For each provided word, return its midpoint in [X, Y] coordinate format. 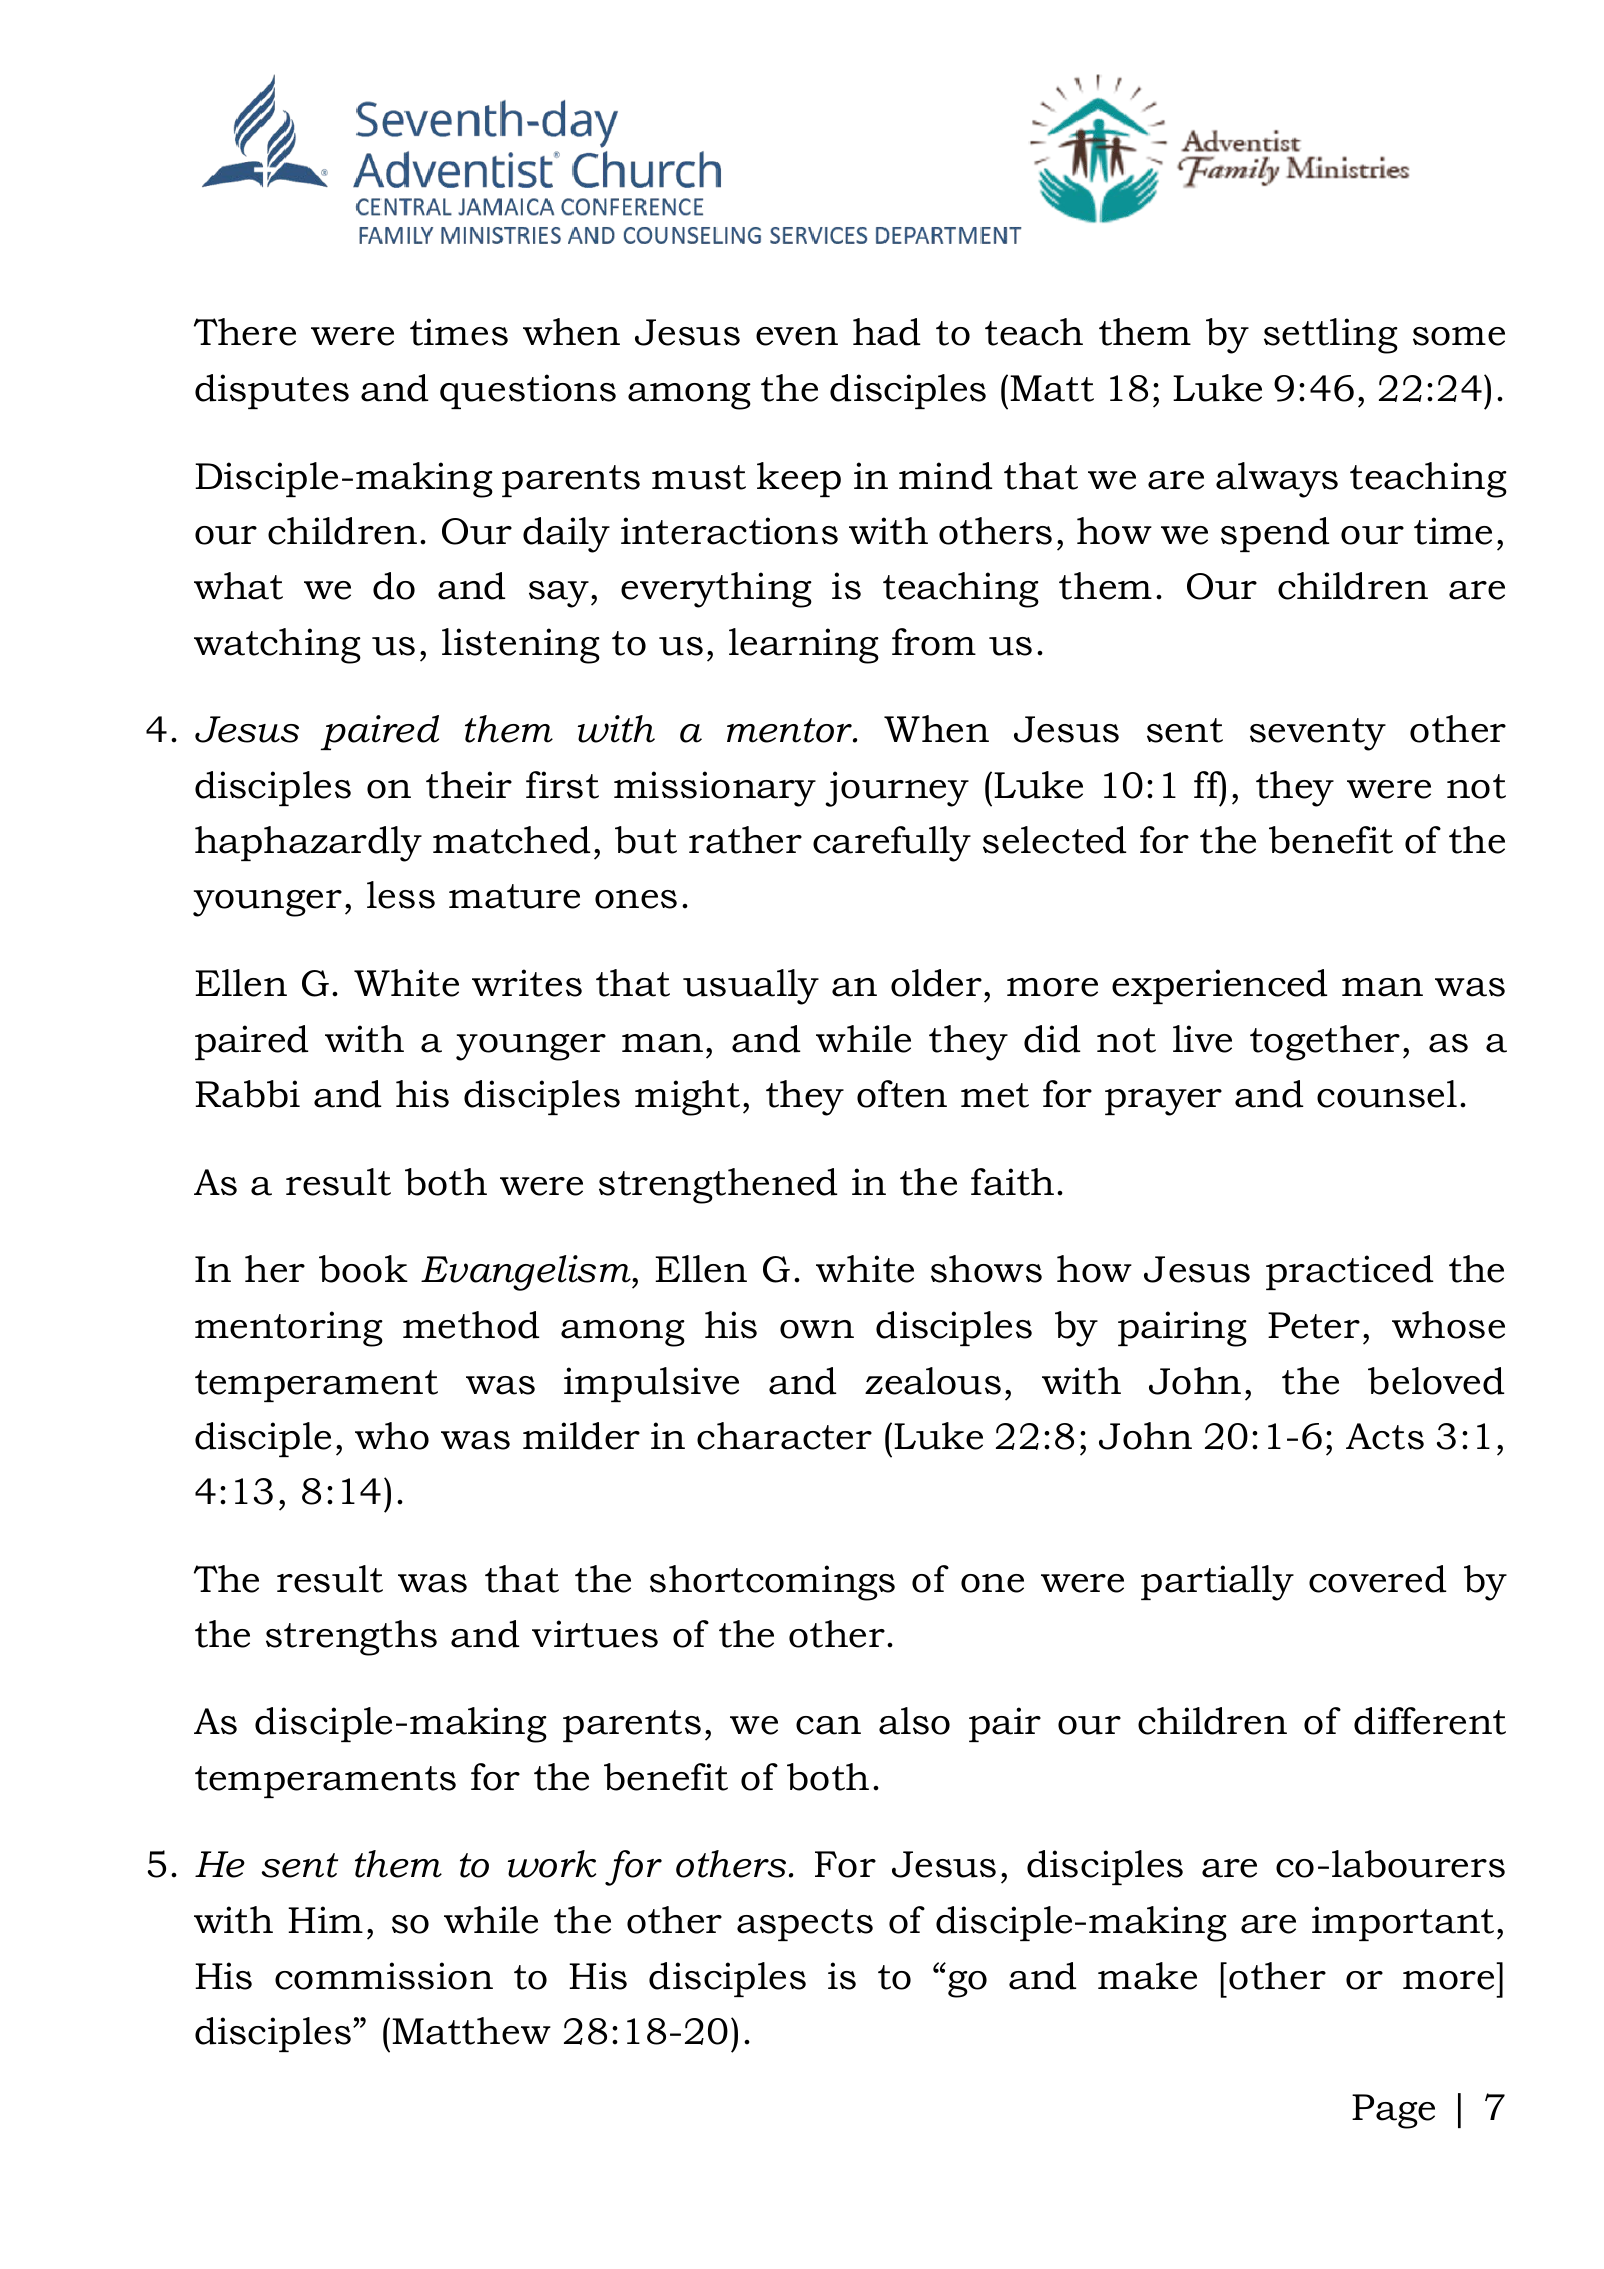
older [936, 983]
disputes [272, 391]
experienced [1220, 986]
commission [384, 1976]
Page [1393, 2111]
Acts [1385, 1436]
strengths [351, 1638]
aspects [805, 1925]
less [401, 895]
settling [1331, 336]
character [784, 1436]
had [887, 332]
